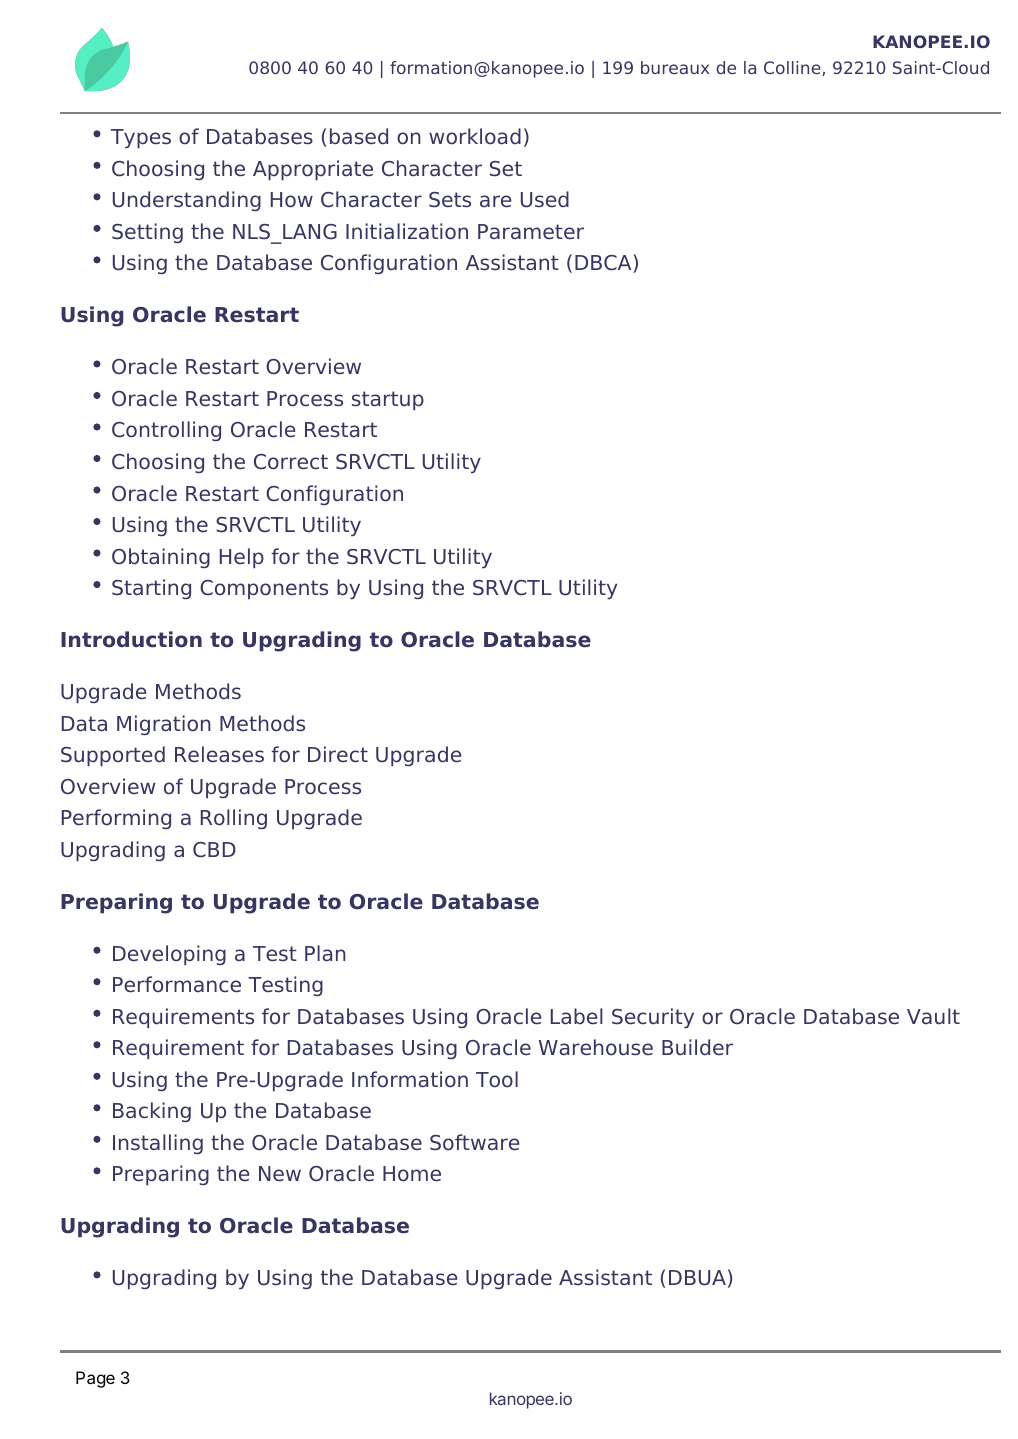  What do you see at coordinates (161, 558) in the image?
I see `Obtaining` at bounding box center [161, 558].
